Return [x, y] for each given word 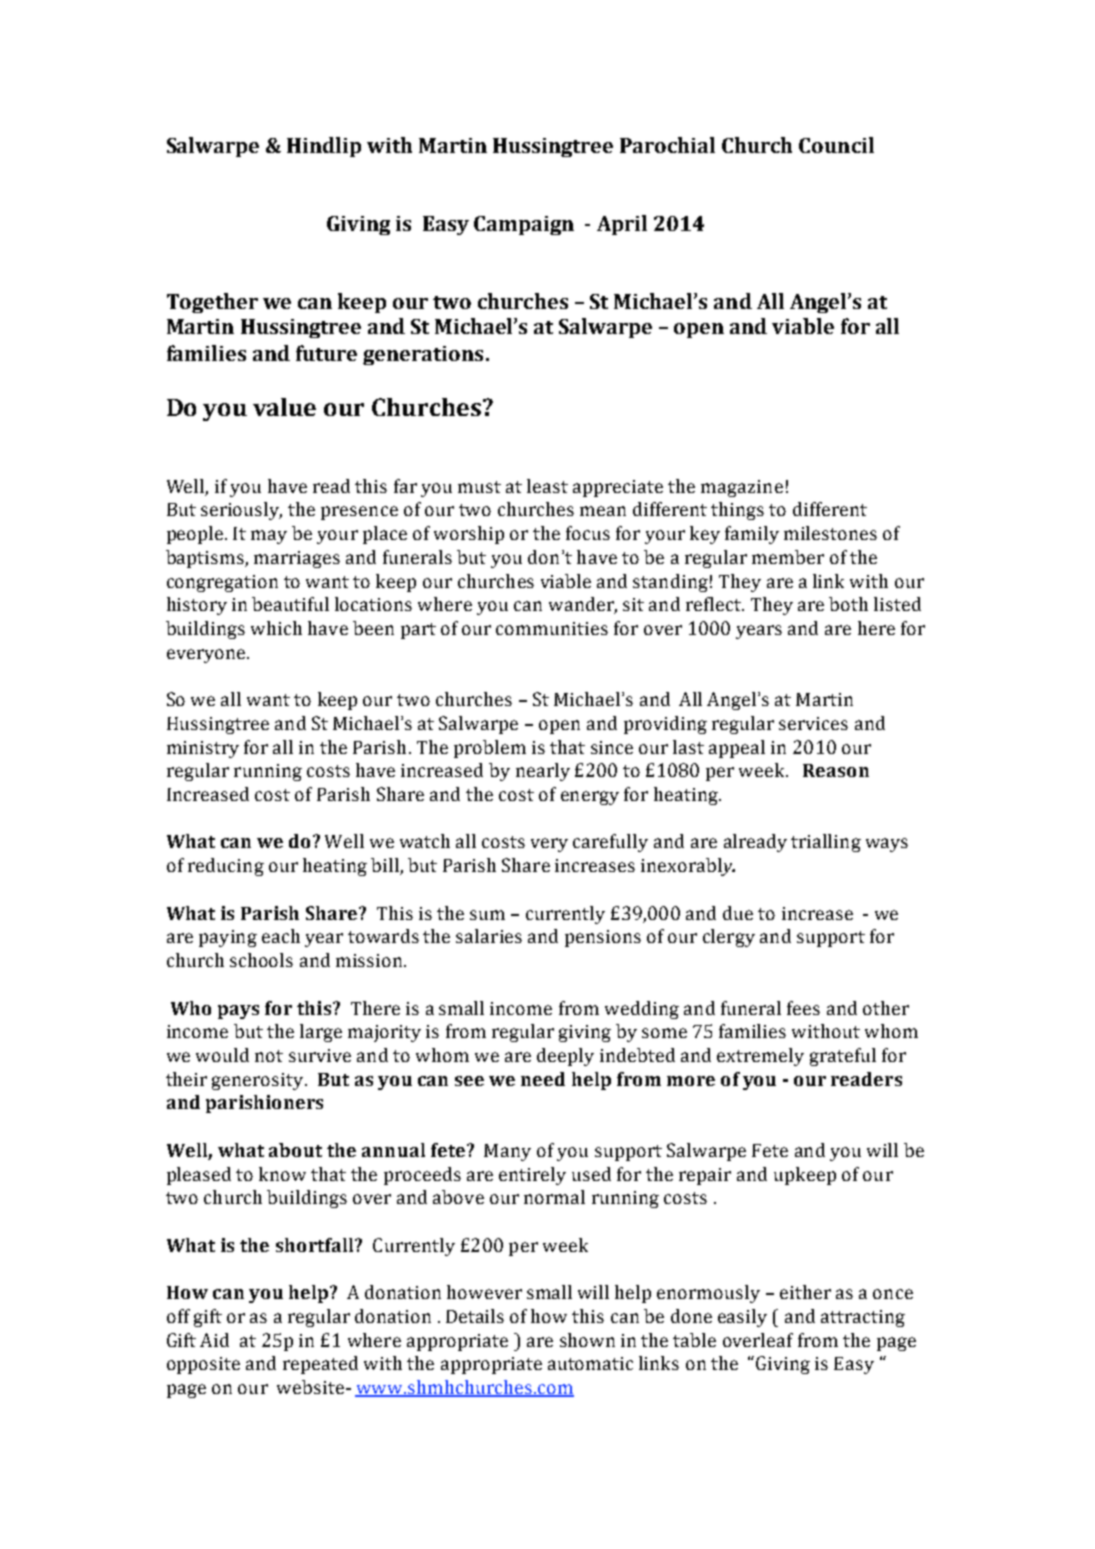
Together [212, 303]
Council [836, 145]
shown [587, 1340]
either [805, 1292]
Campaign [524, 225]
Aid [214, 1340]
